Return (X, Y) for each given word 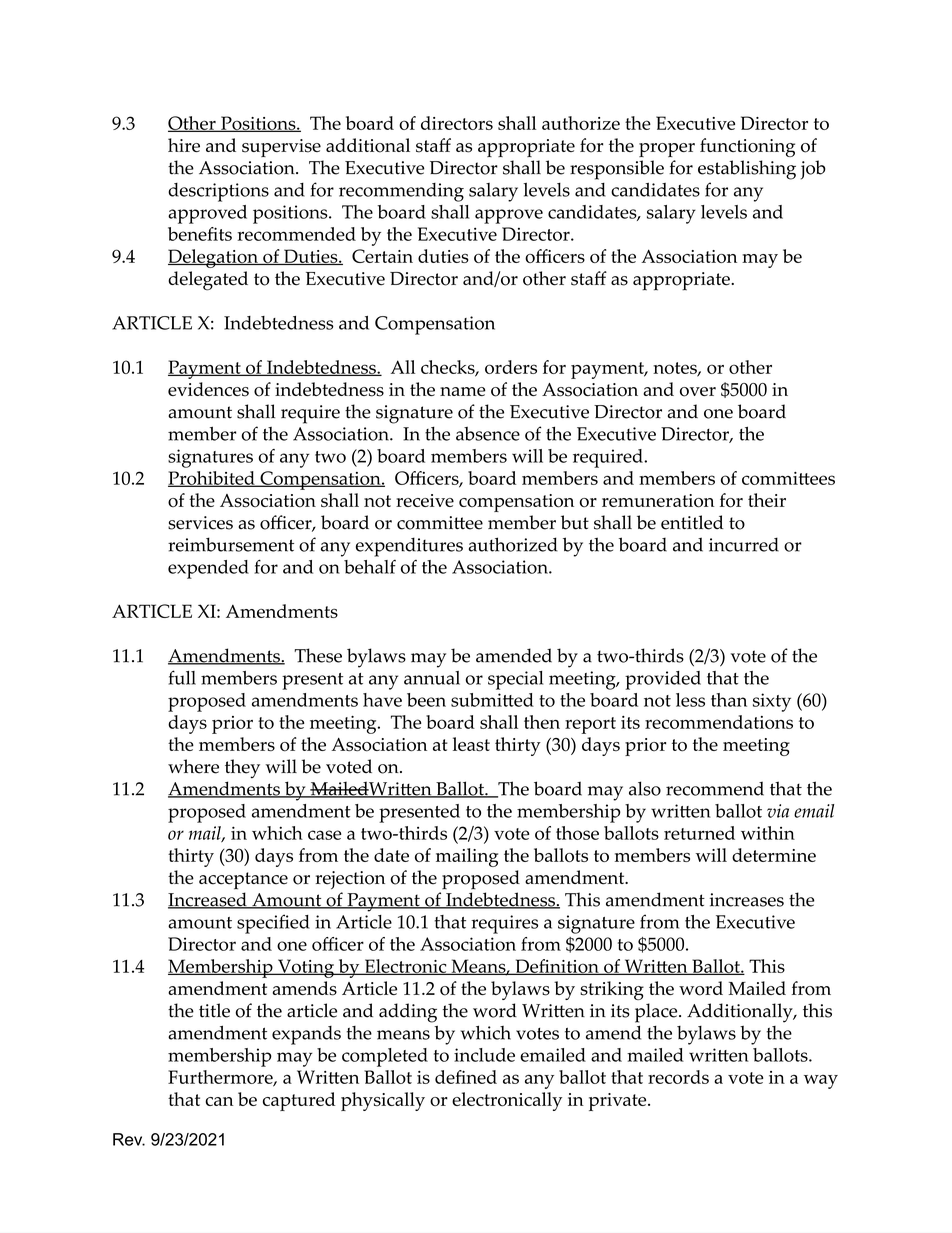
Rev (129, 1139)
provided (663, 680)
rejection (350, 880)
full (182, 677)
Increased (208, 900)
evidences (208, 389)
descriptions (218, 192)
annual (432, 678)
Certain (382, 256)
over (698, 392)
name (463, 391)
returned (699, 833)
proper (667, 150)
